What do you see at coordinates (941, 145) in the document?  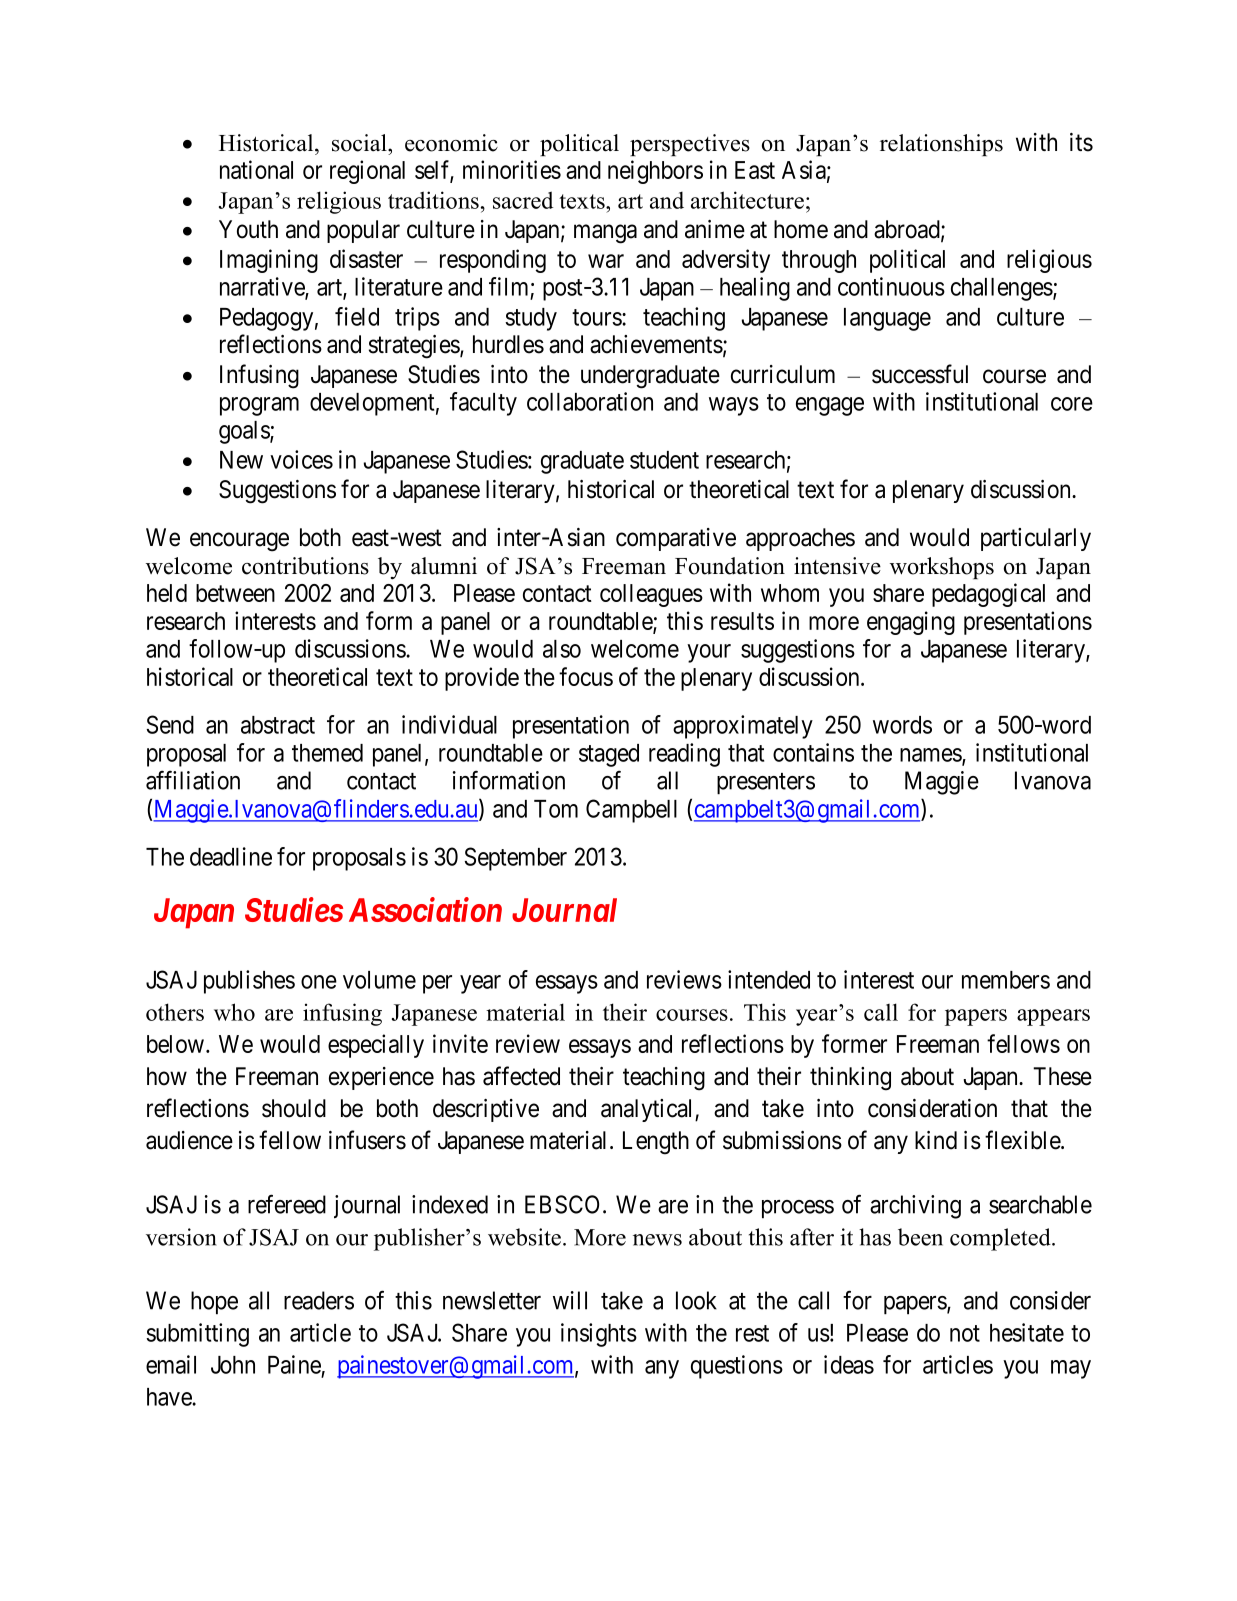 I see `relationships` at bounding box center [941, 145].
